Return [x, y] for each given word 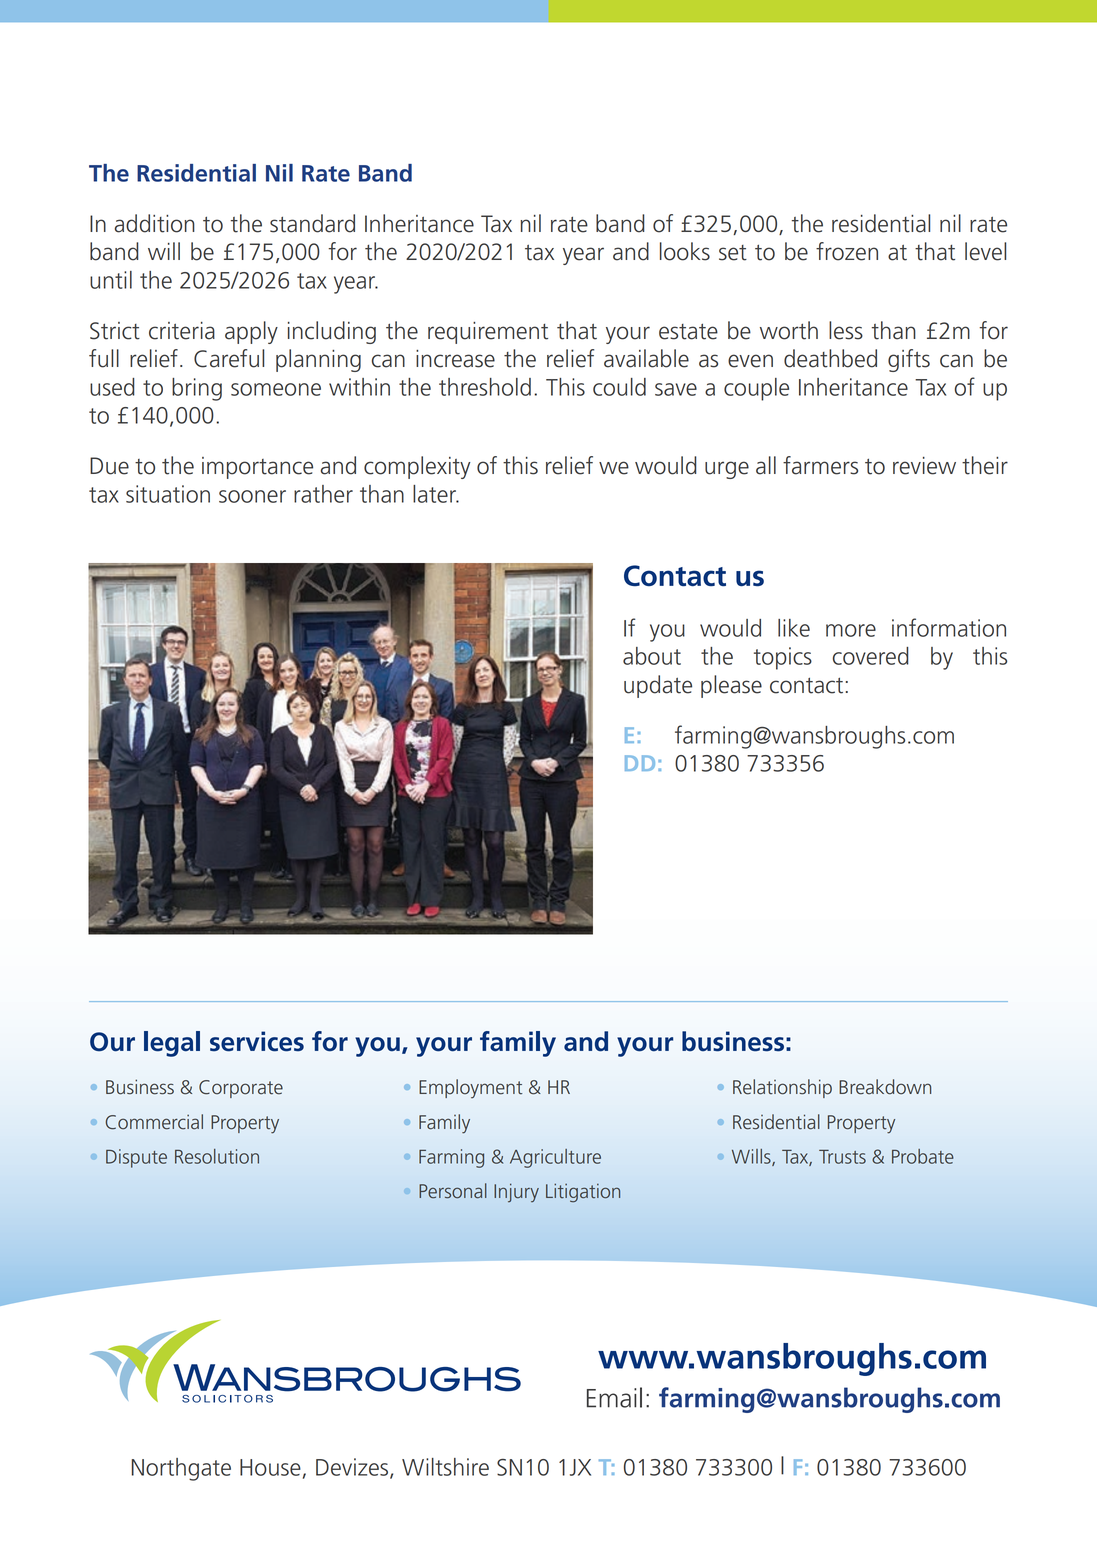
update [658, 686]
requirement [488, 333]
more [851, 630]
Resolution [217, 1156]
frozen [847, 251]
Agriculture [555, 1158]
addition [155, 223]
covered [871, 656]
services [257, 1041]
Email [614, 1397]
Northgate [181, 1469]
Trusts [842, 1157]
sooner [252, 496]
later [435, 494]
